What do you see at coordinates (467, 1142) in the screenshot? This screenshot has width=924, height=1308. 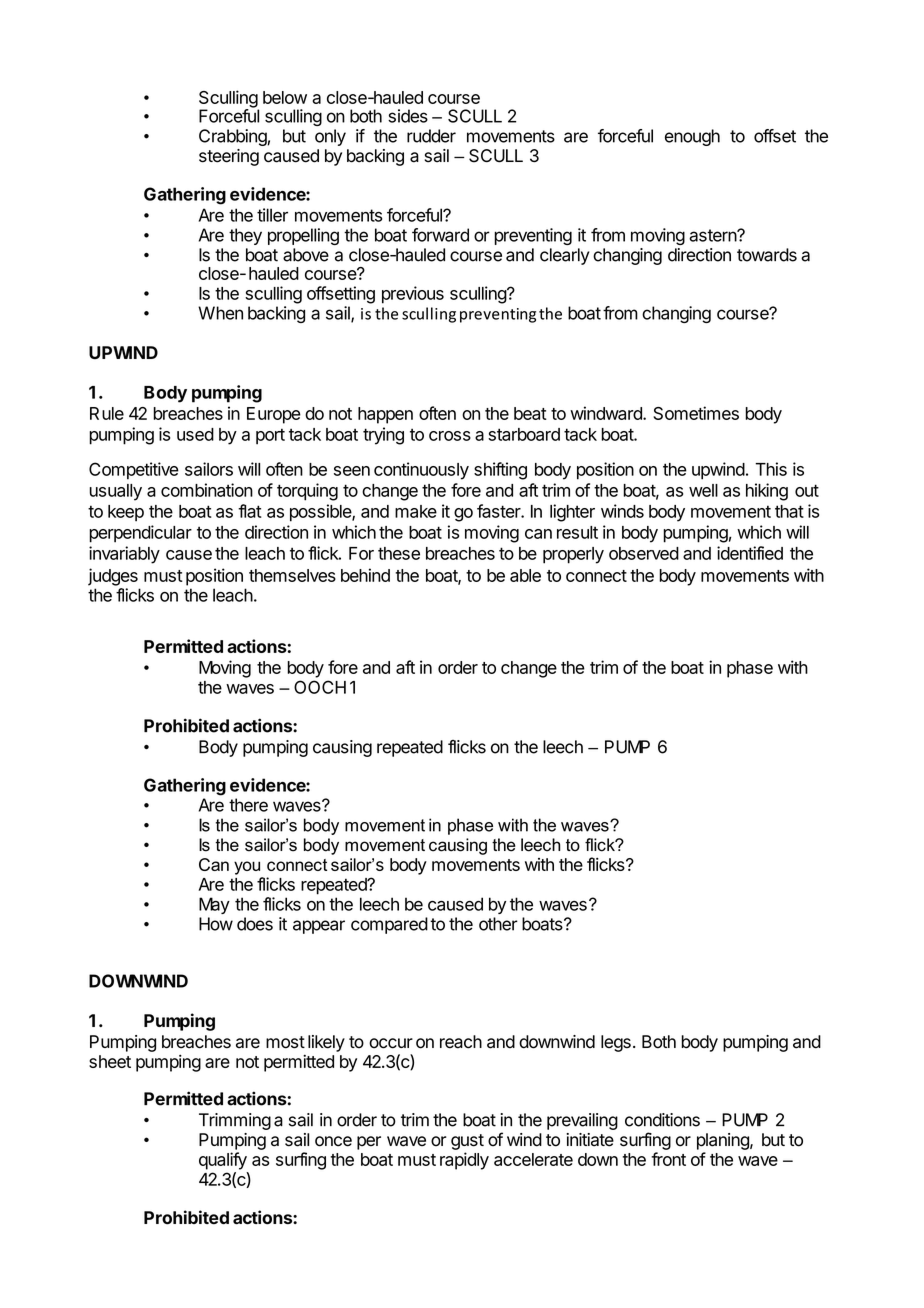 I see `gust` at bounding box center [467, 1142].
